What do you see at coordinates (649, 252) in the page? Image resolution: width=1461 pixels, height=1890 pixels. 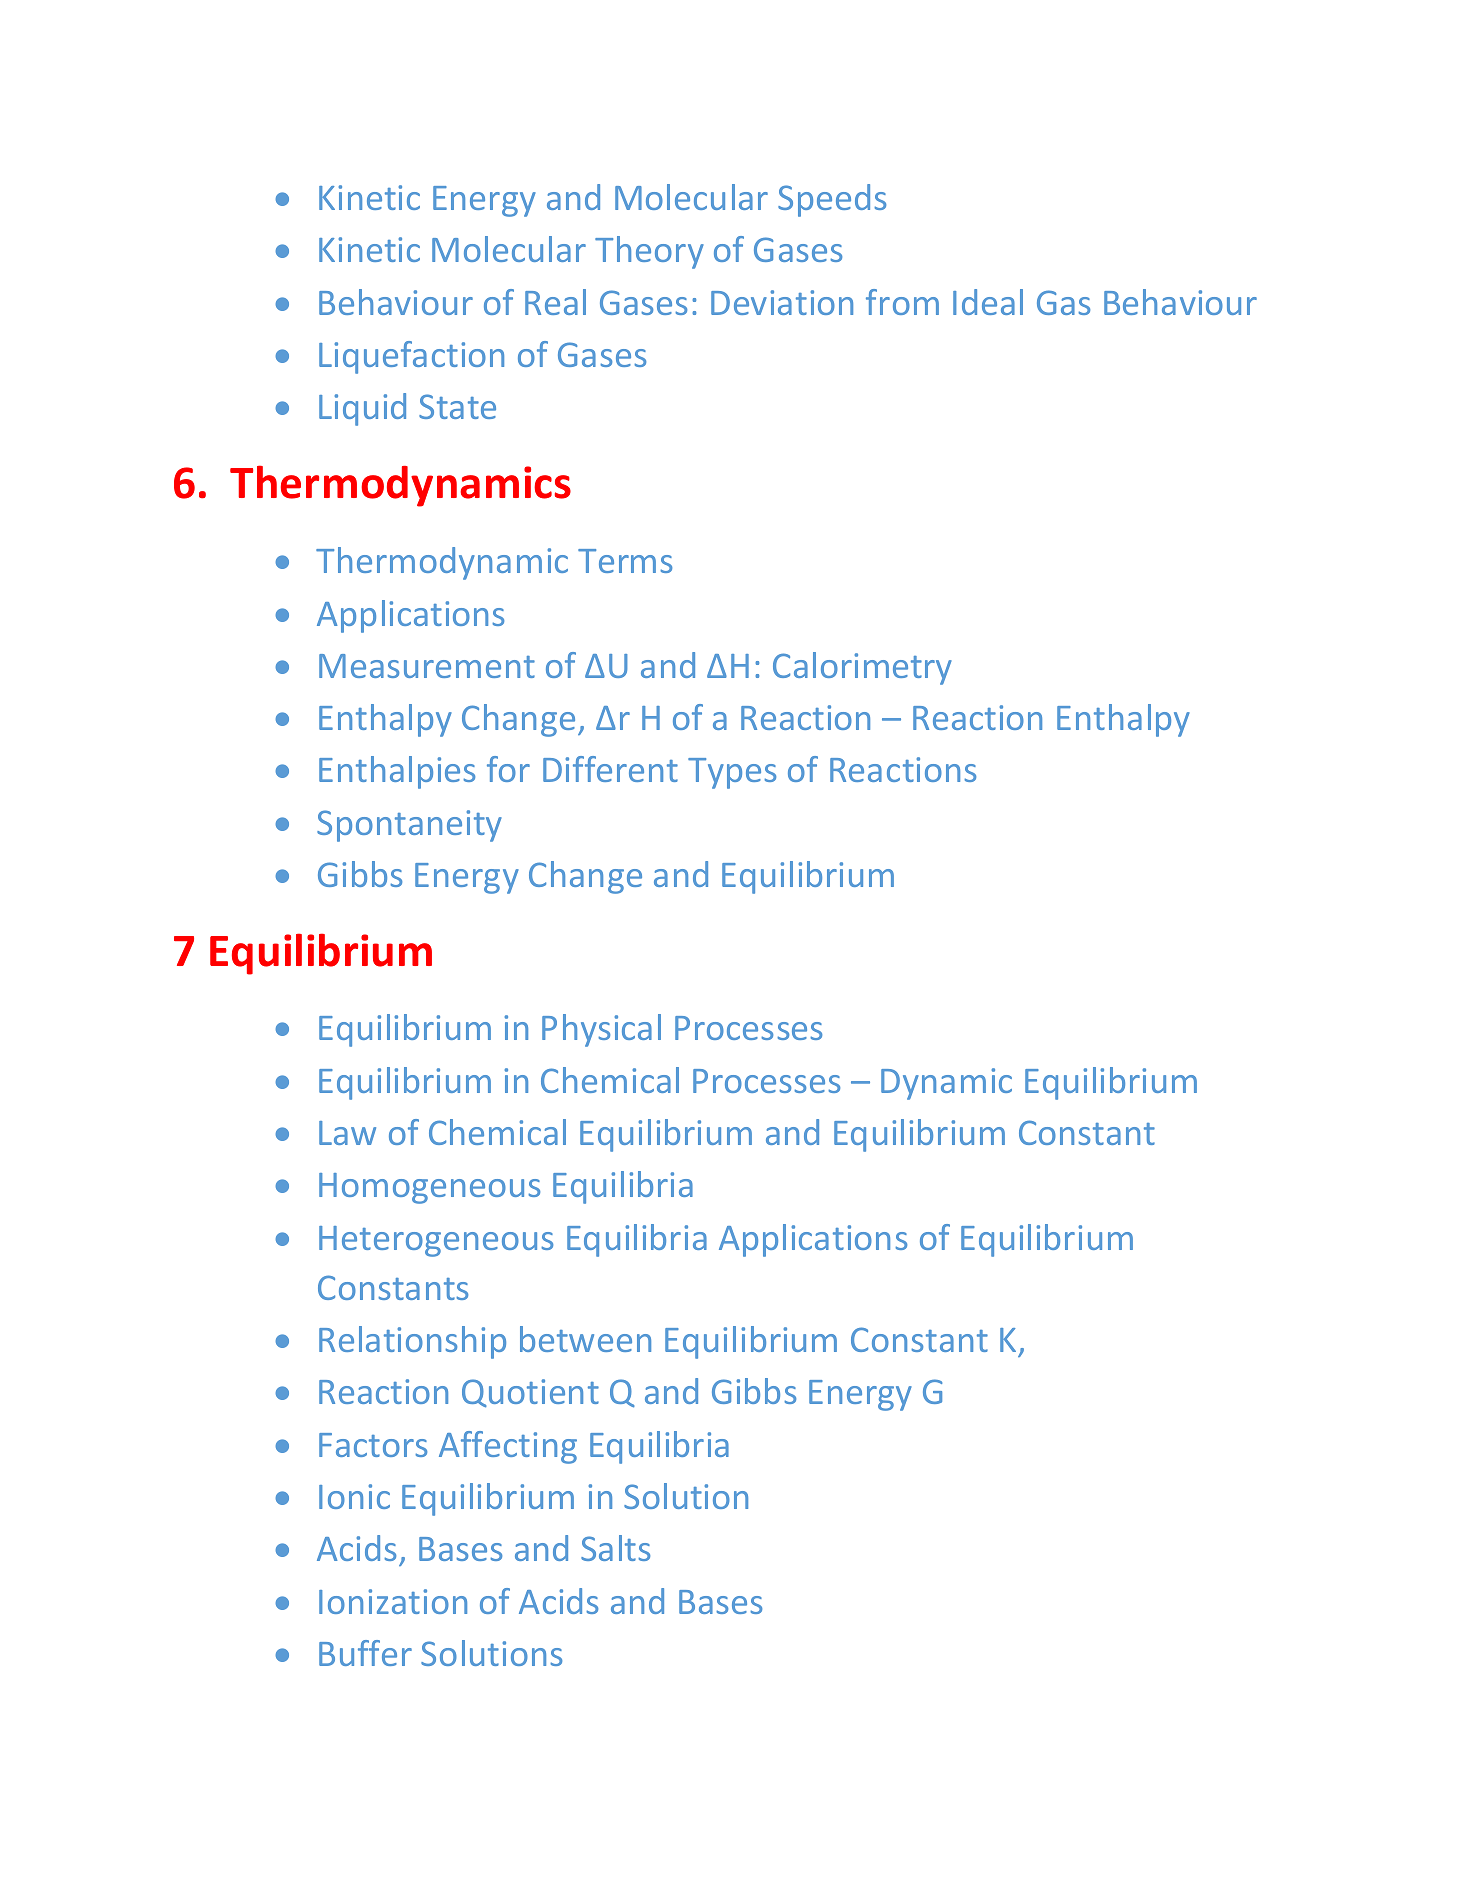 I see `Theory` at bounding box center [649, 252].
